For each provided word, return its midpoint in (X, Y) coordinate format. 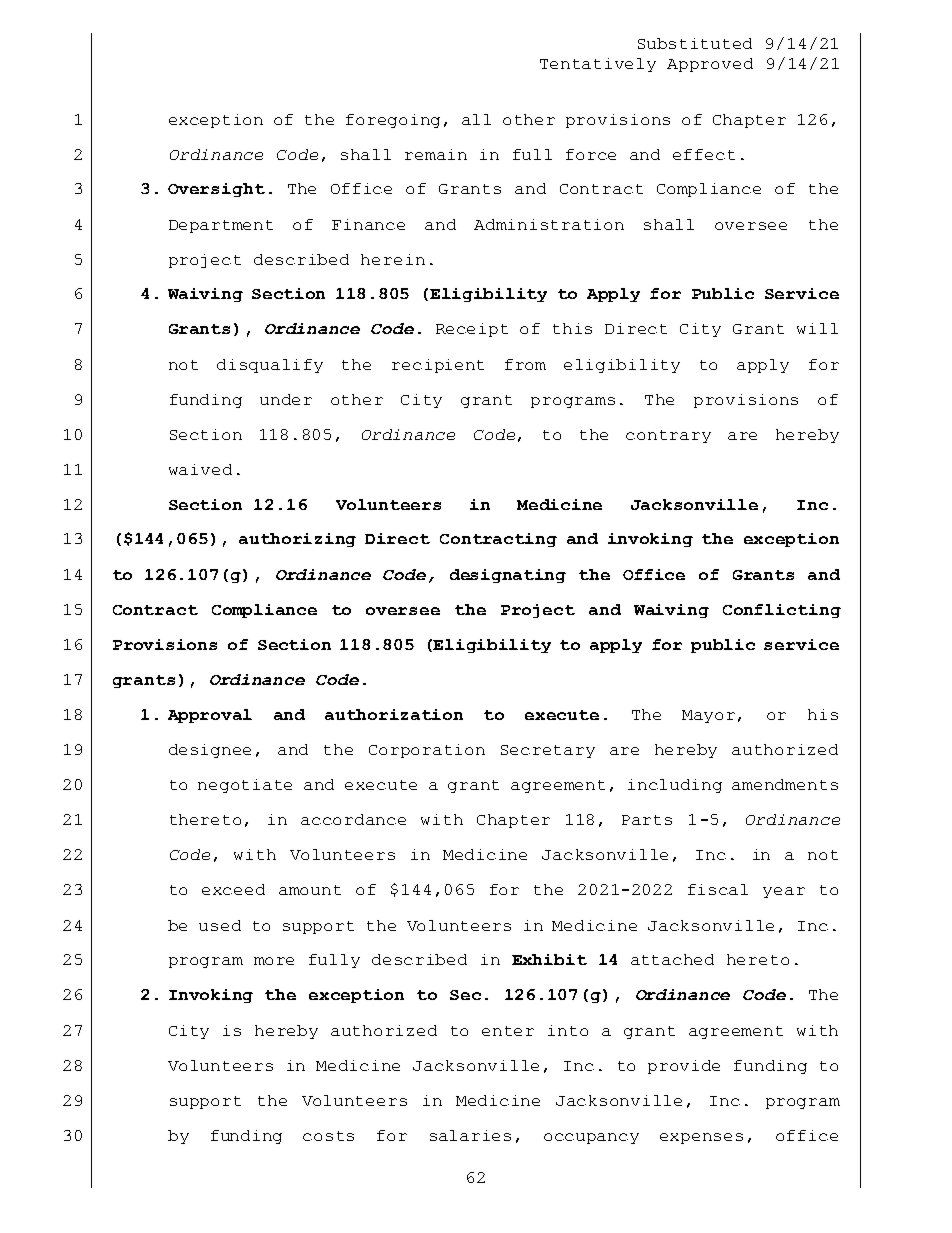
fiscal (718, 889)
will (817, 328)
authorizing (297, 540)
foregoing (393, 121)
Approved (710, 65)
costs (328, 1136)
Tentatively (598, 65)
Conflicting (782, 611)
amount (310, 890)
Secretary (548, 751)
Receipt (472, 330)
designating (508, 576)
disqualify (270, 366)
